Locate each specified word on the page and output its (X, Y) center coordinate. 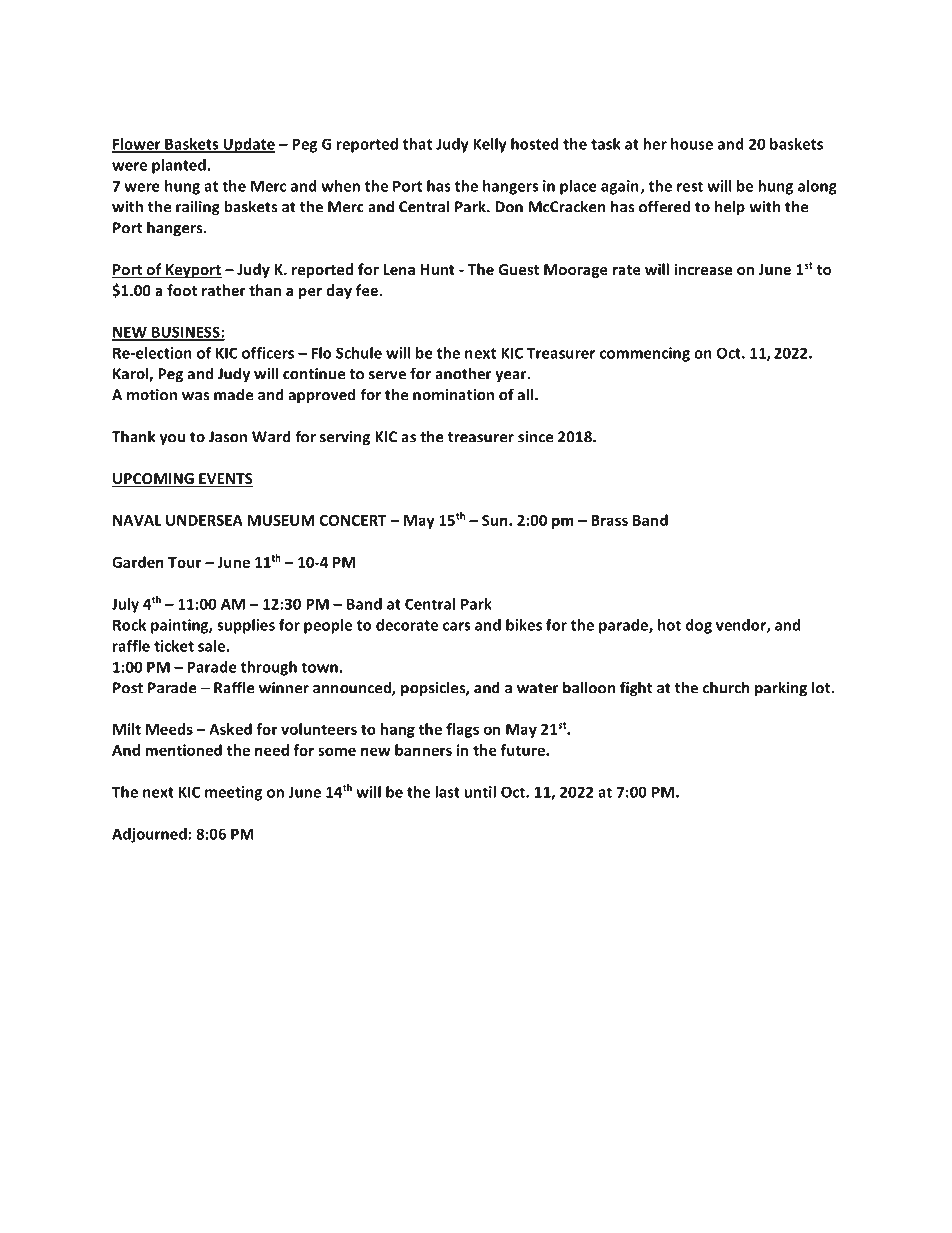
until (480, 792)
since (535, 437)
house (692, 144)
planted (179, 166)
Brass (609, 520)
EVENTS (225, 480)
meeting (233, 793)
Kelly (490, 145)
